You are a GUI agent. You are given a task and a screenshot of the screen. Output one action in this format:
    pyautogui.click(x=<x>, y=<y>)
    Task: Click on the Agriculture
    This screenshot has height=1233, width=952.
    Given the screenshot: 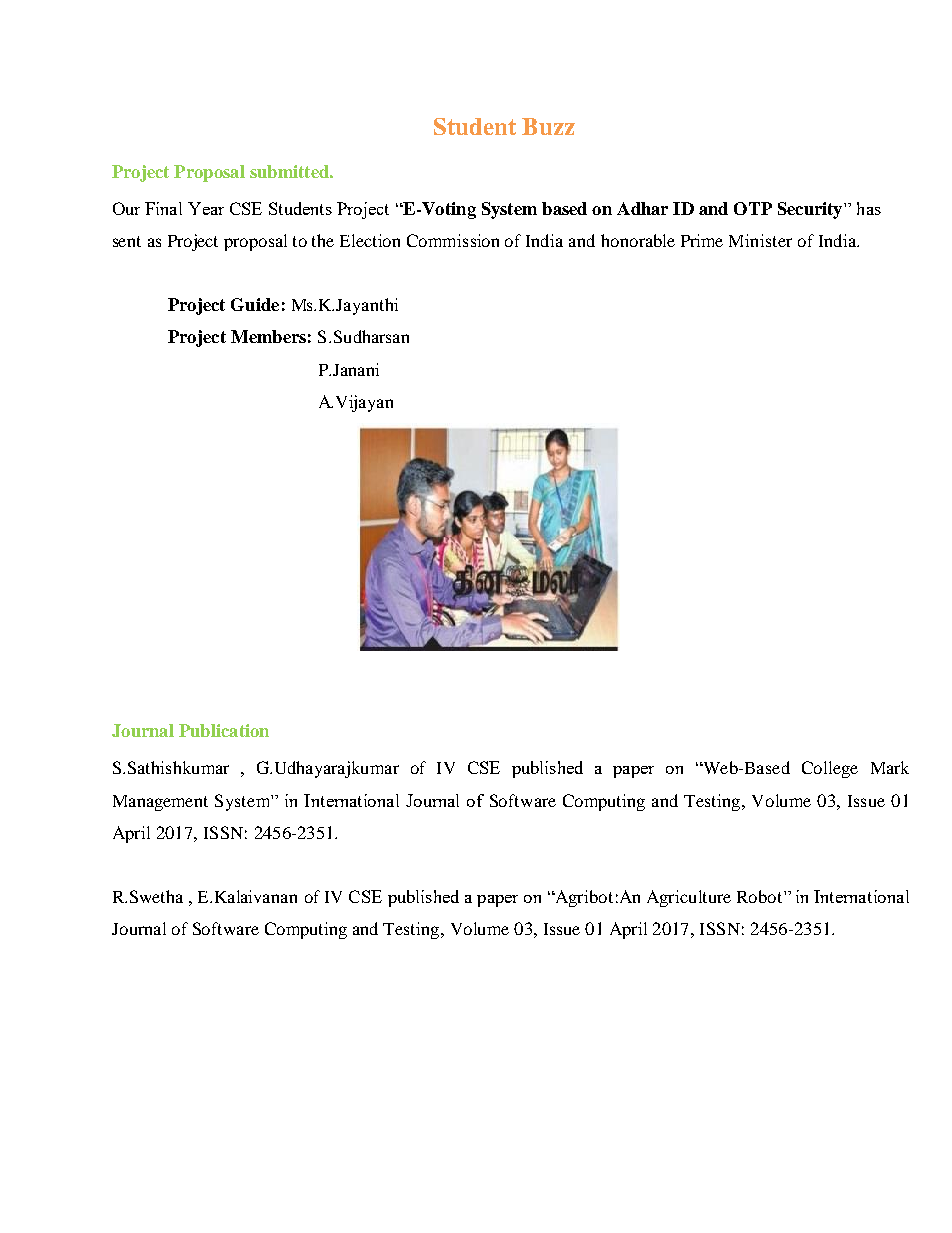 What is the action you would take?
    pyautogui.click(x=689, y=898)
